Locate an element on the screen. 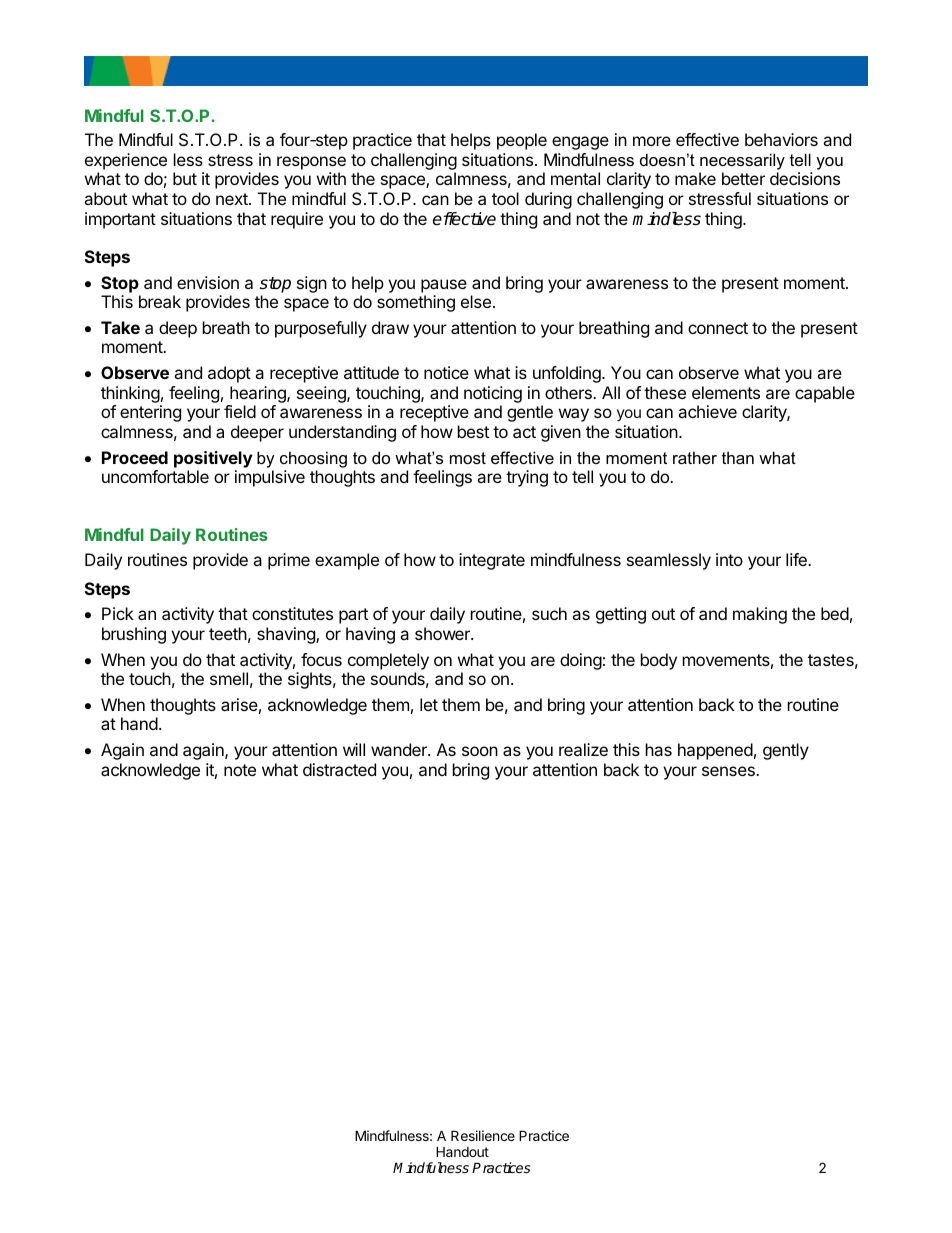  senses is located at coordinates (729, 771).
